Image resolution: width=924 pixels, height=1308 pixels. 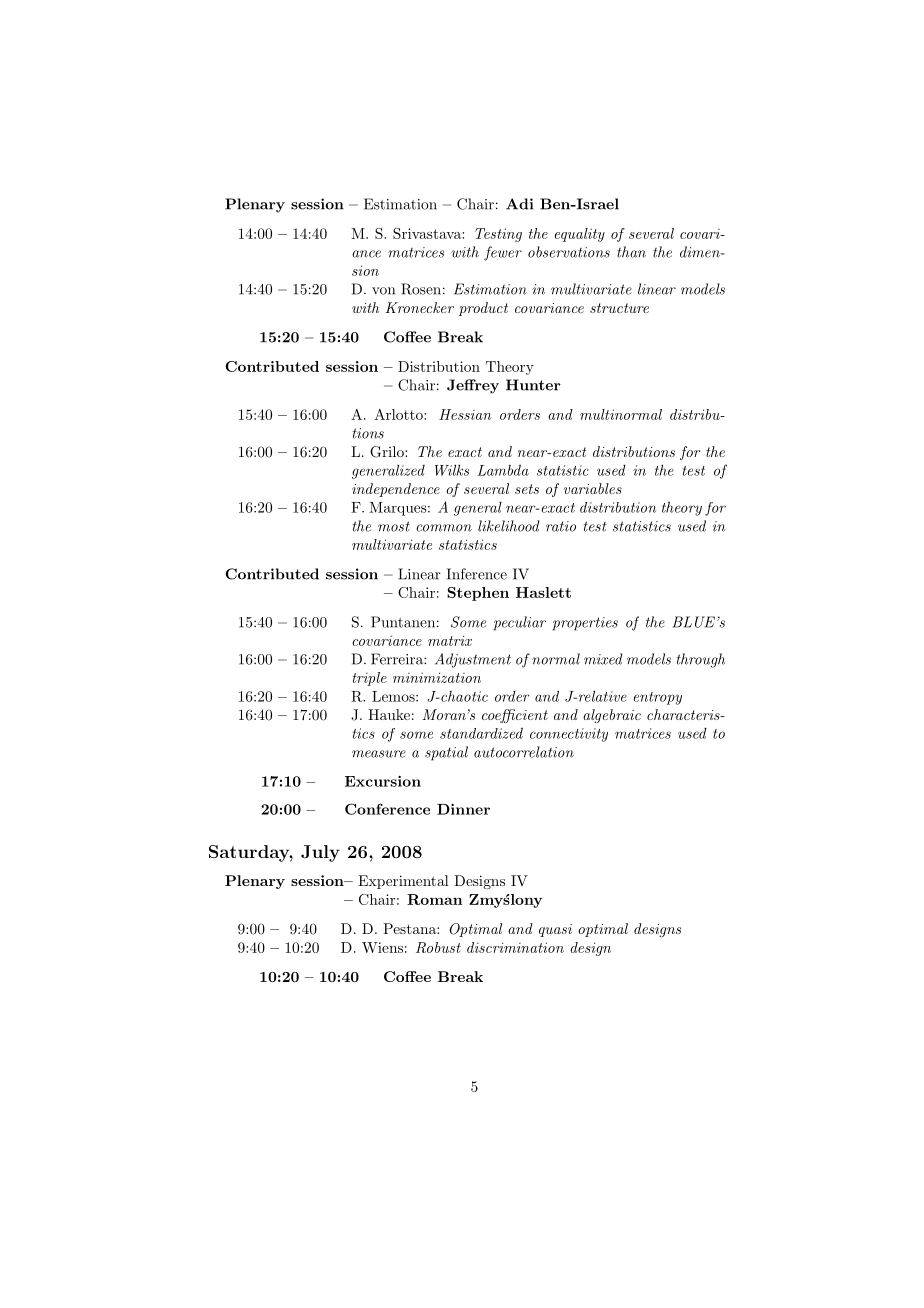 What do you see at coordinates (383, 291) in the image?
I see `von` at bounding box center [383, 291].
